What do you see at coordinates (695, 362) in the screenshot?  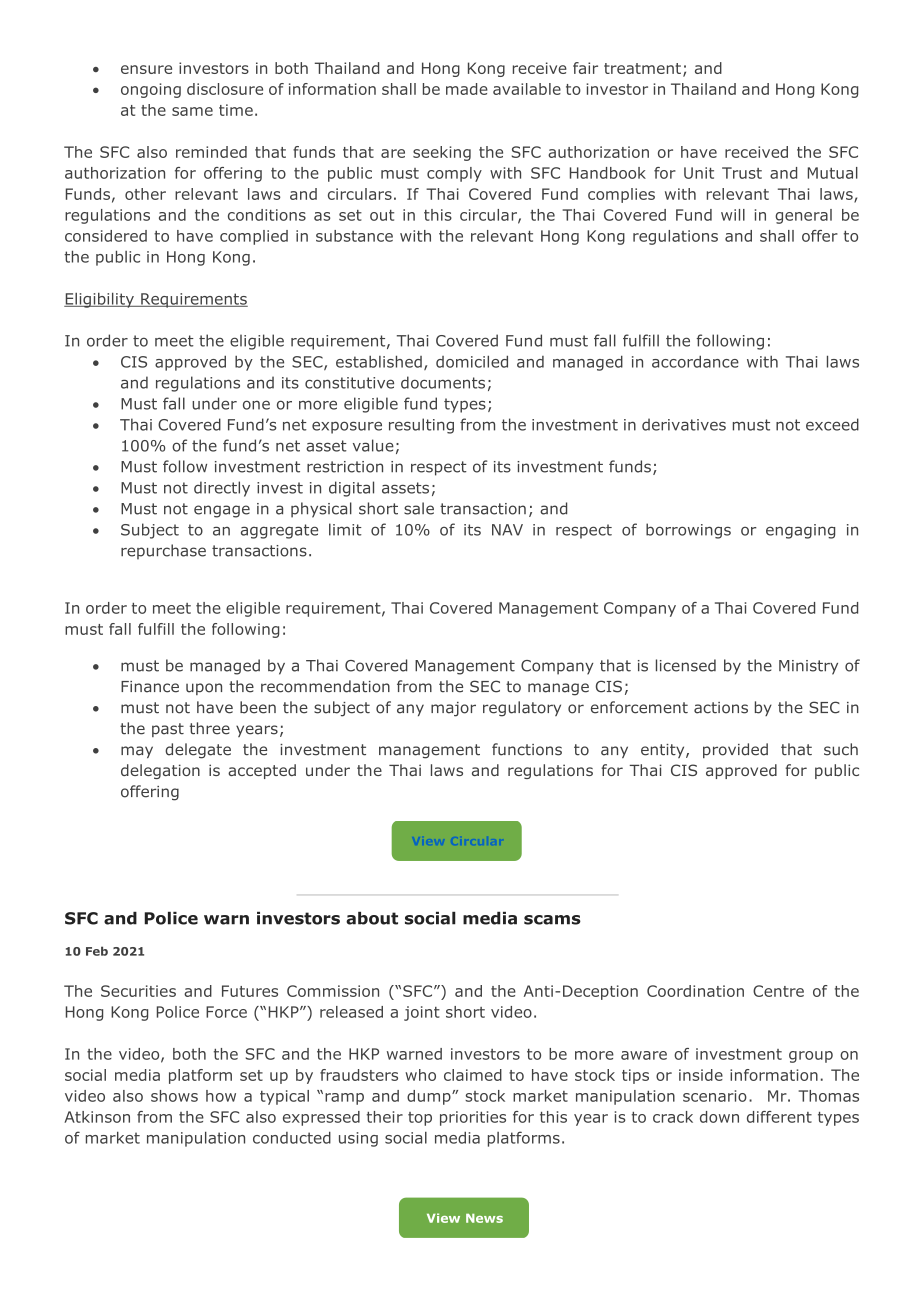 I see `accordance` at bounding box center [695, 362].
